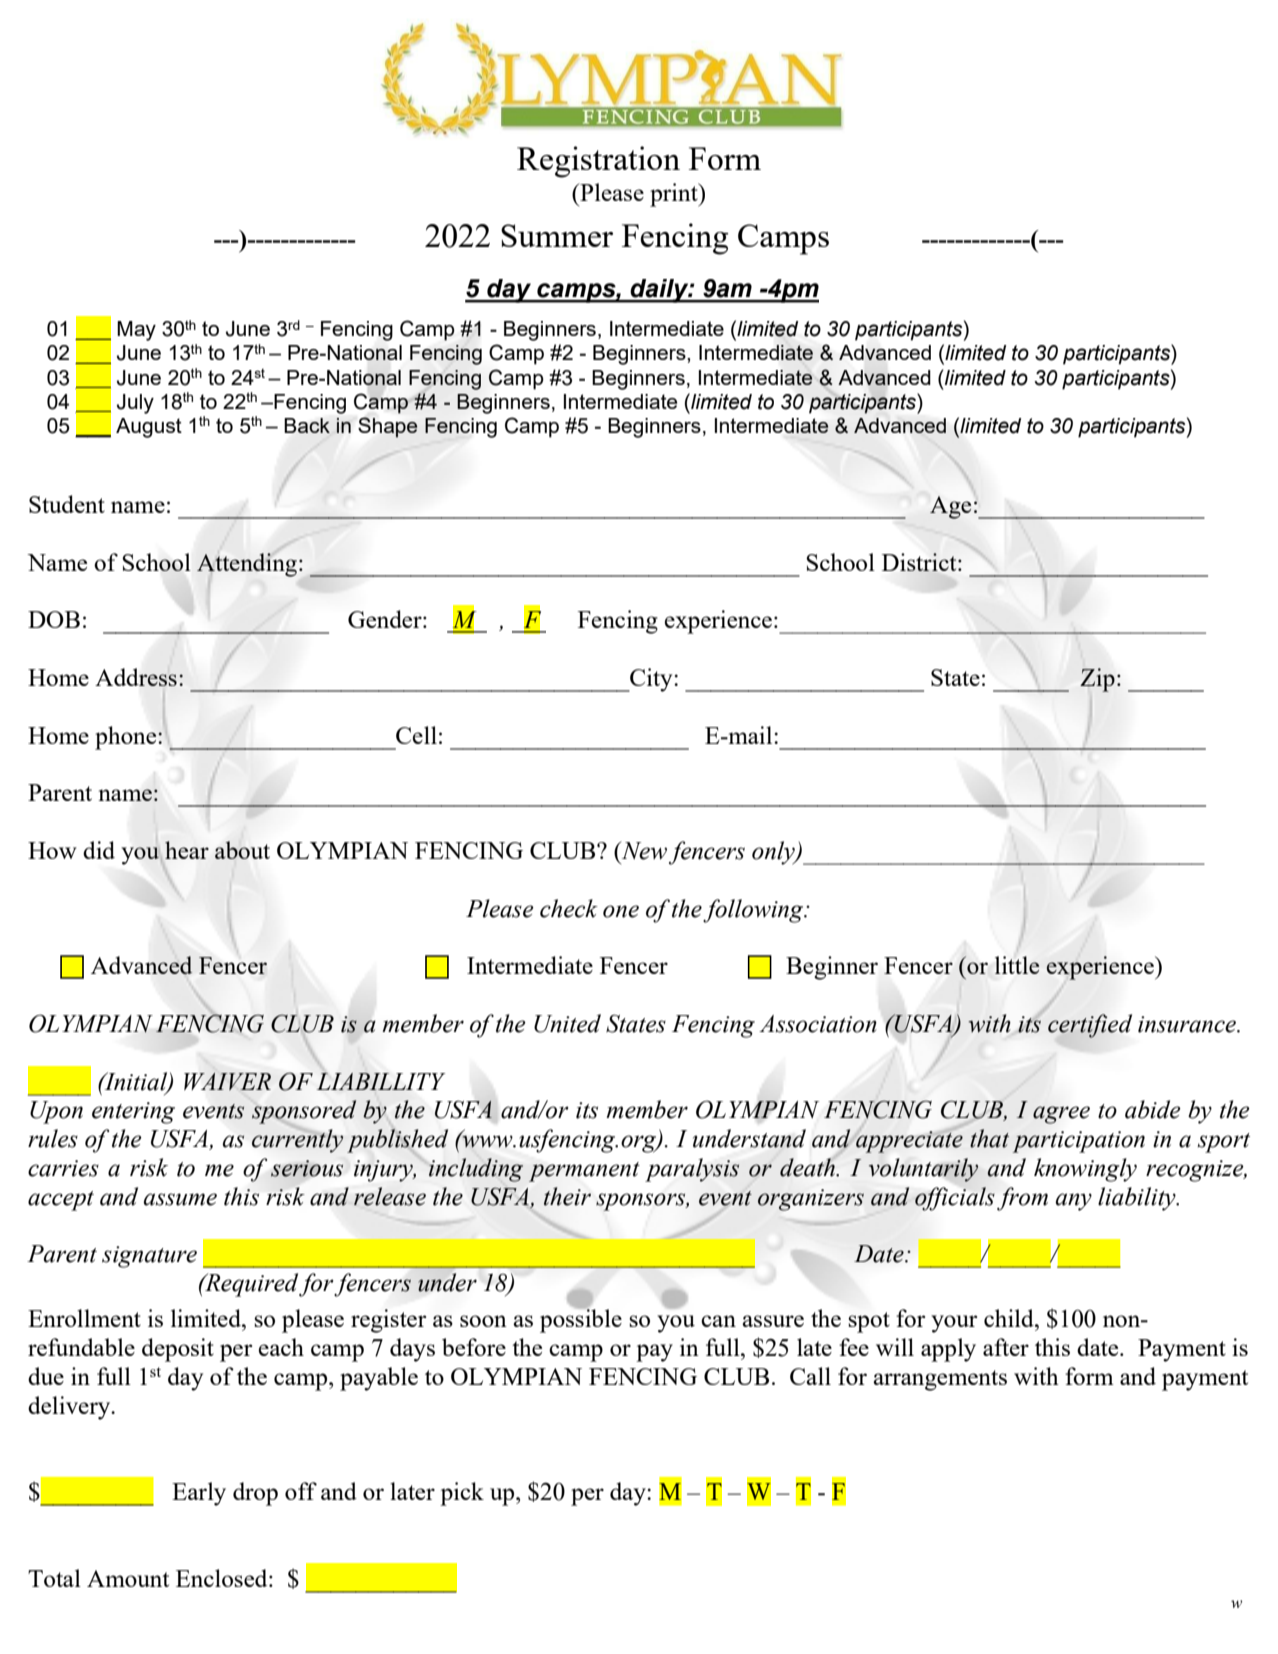 The image size is (1278, 1654). I want to click on Shape, so click(387, 427).
